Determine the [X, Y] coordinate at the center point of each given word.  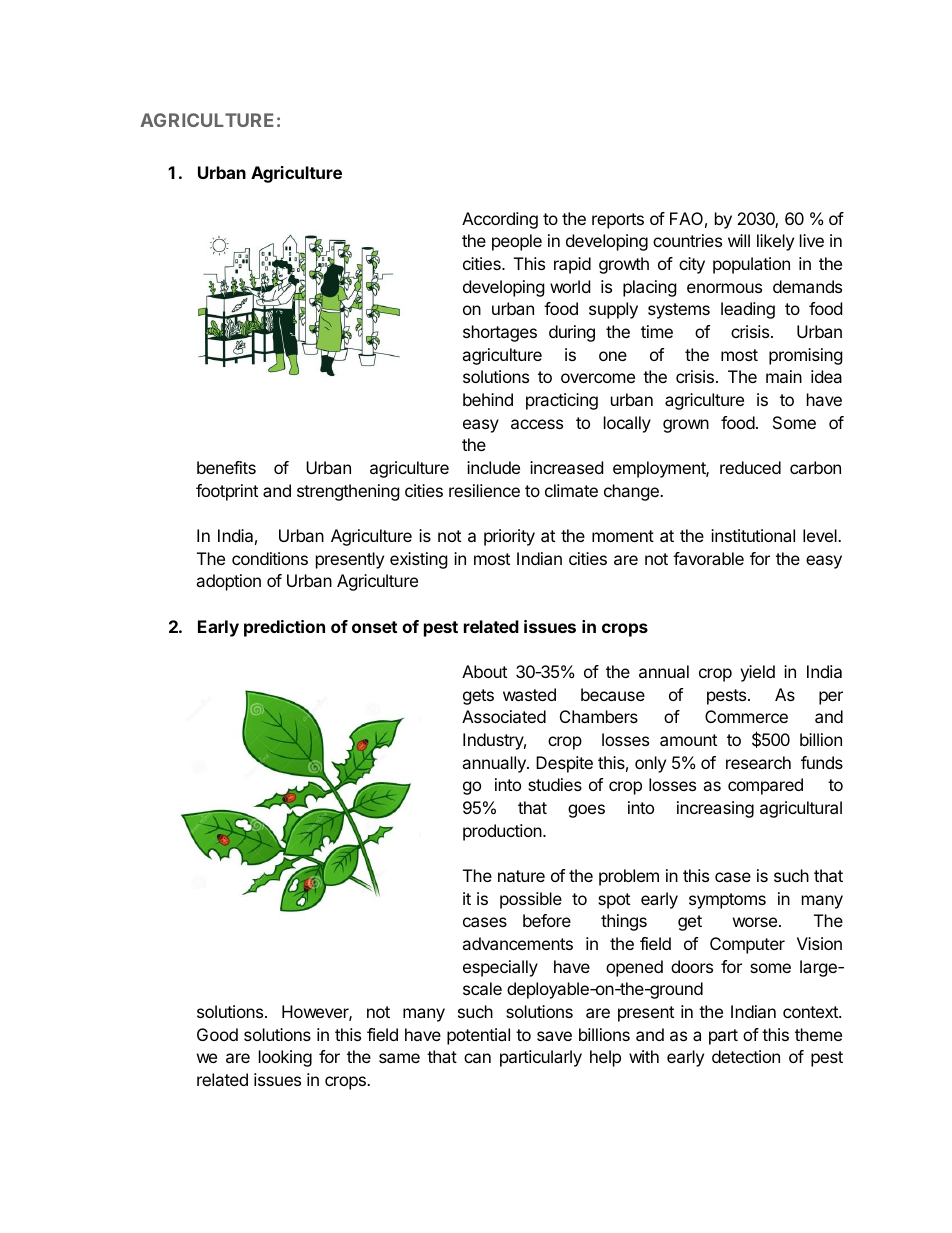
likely [775, 242]
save [554, 1036]
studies [555, 784]
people [517, 242]
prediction [284, 628]
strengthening [348, 492]
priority [509, 537]
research [758, 762]
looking [285, 1058]
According [500, 220]
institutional [753, 535]
